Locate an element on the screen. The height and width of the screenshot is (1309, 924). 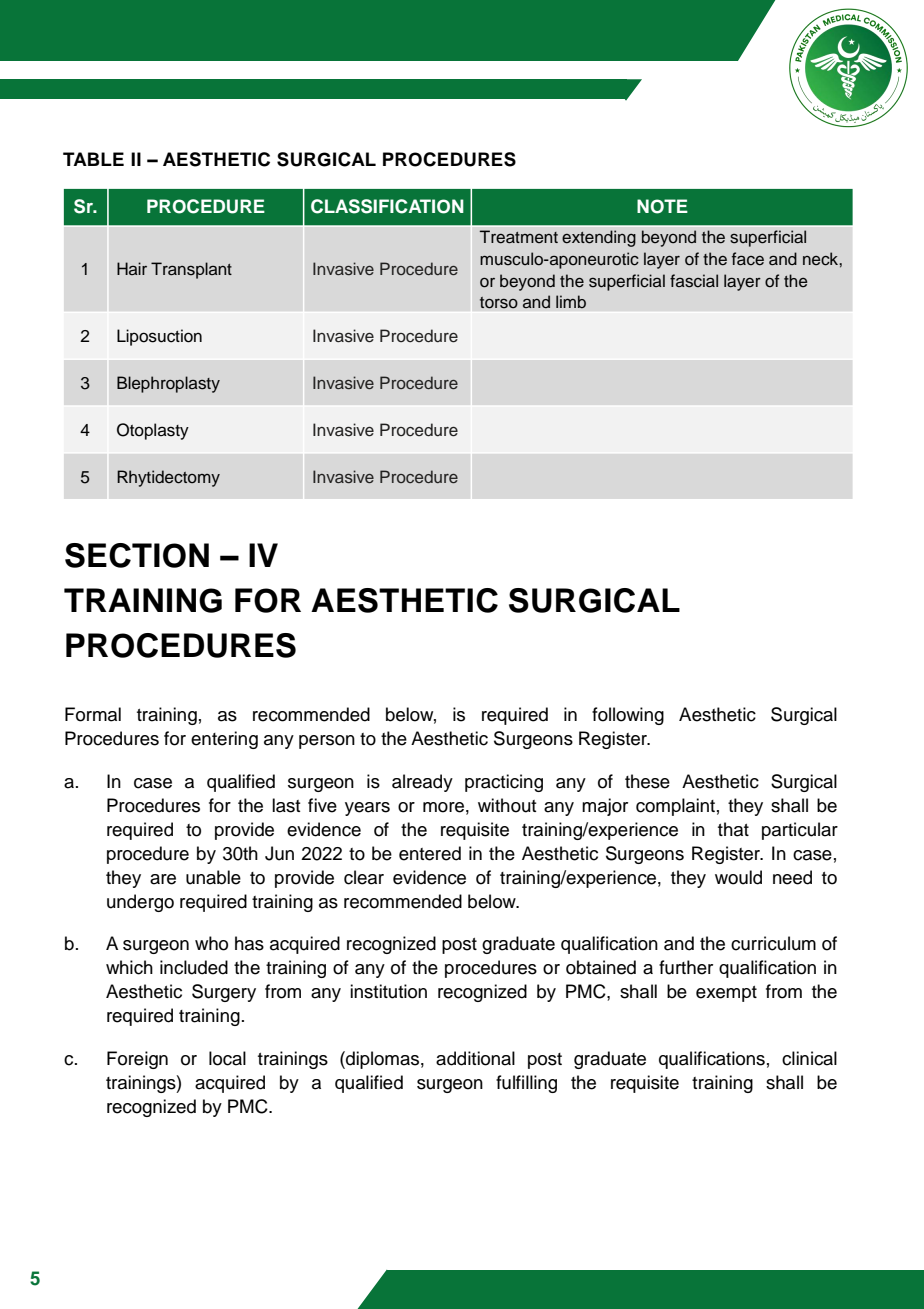
Foreign is located at coordinates (137, 1060).
